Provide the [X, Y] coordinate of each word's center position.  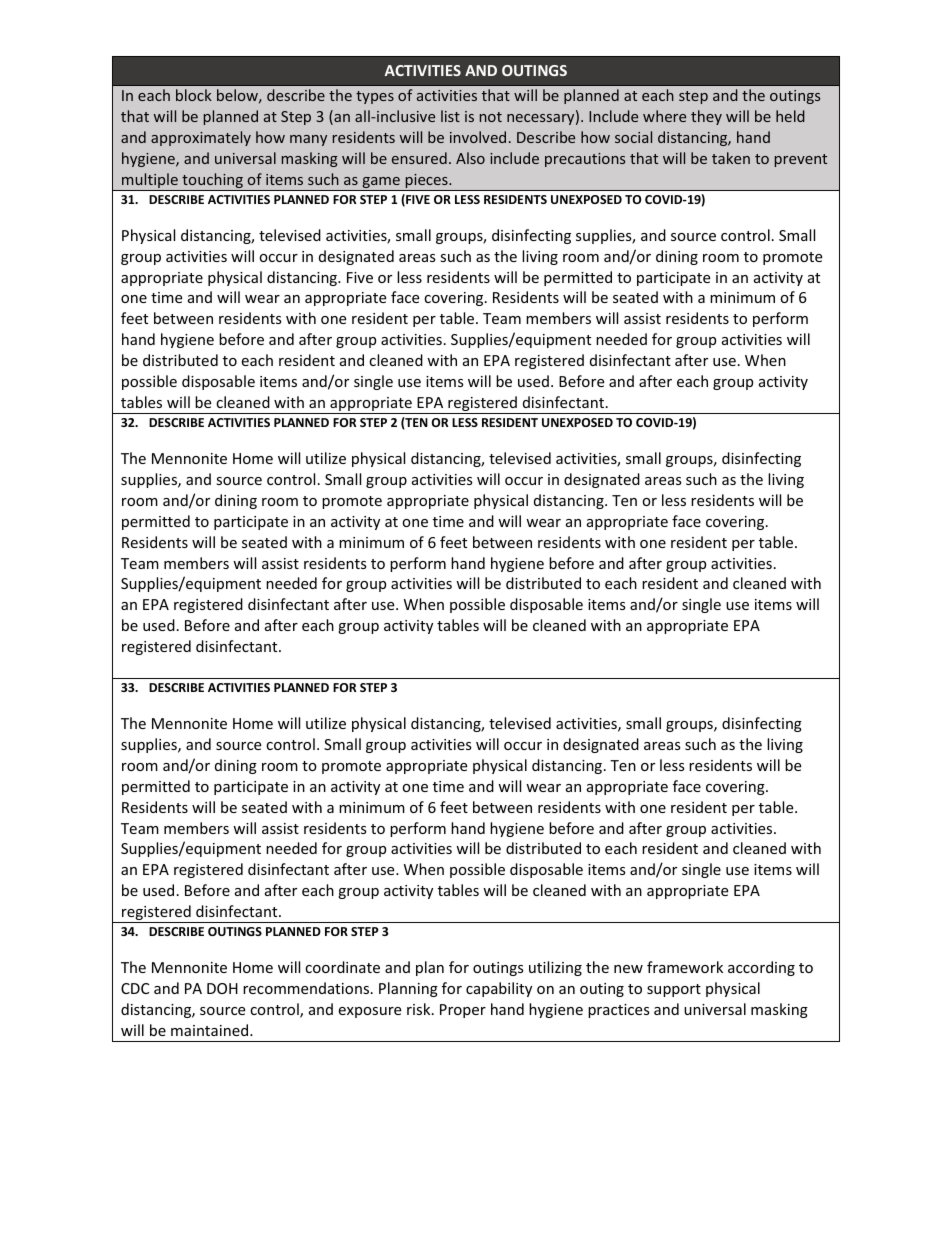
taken [731, 158]
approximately [201, 138]
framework [685, 967]
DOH [222, 988]
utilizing [555, 968]
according [761, 968]
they [706, 117]
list [450, 116]
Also [470, 158]
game [381, 184]
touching [212, 182]
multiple [150, 182]
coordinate [342, 967]
